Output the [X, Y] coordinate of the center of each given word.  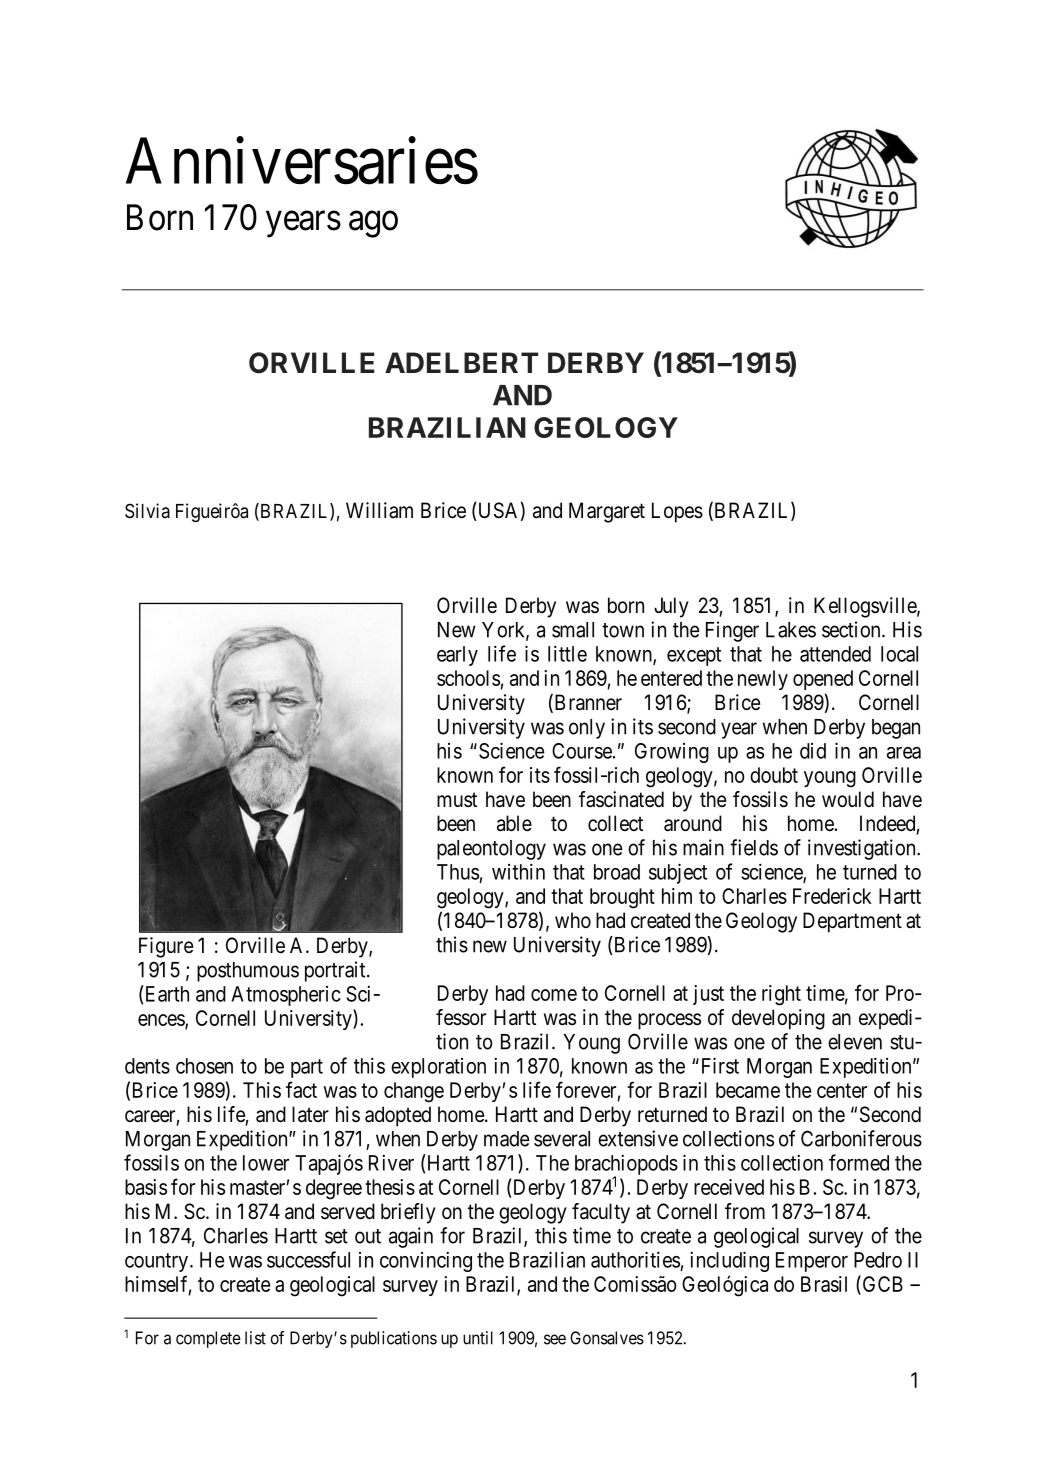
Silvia [147, 511]
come [554, 995]
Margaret [607, 512]
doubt [774, 775]
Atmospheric [286, 996]
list [255, 1338]
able [514, 823]
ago [373, 224]
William [379, 510]
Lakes [791, 630]
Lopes [677, 512]
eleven [855, 1042]
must [457, 800]
